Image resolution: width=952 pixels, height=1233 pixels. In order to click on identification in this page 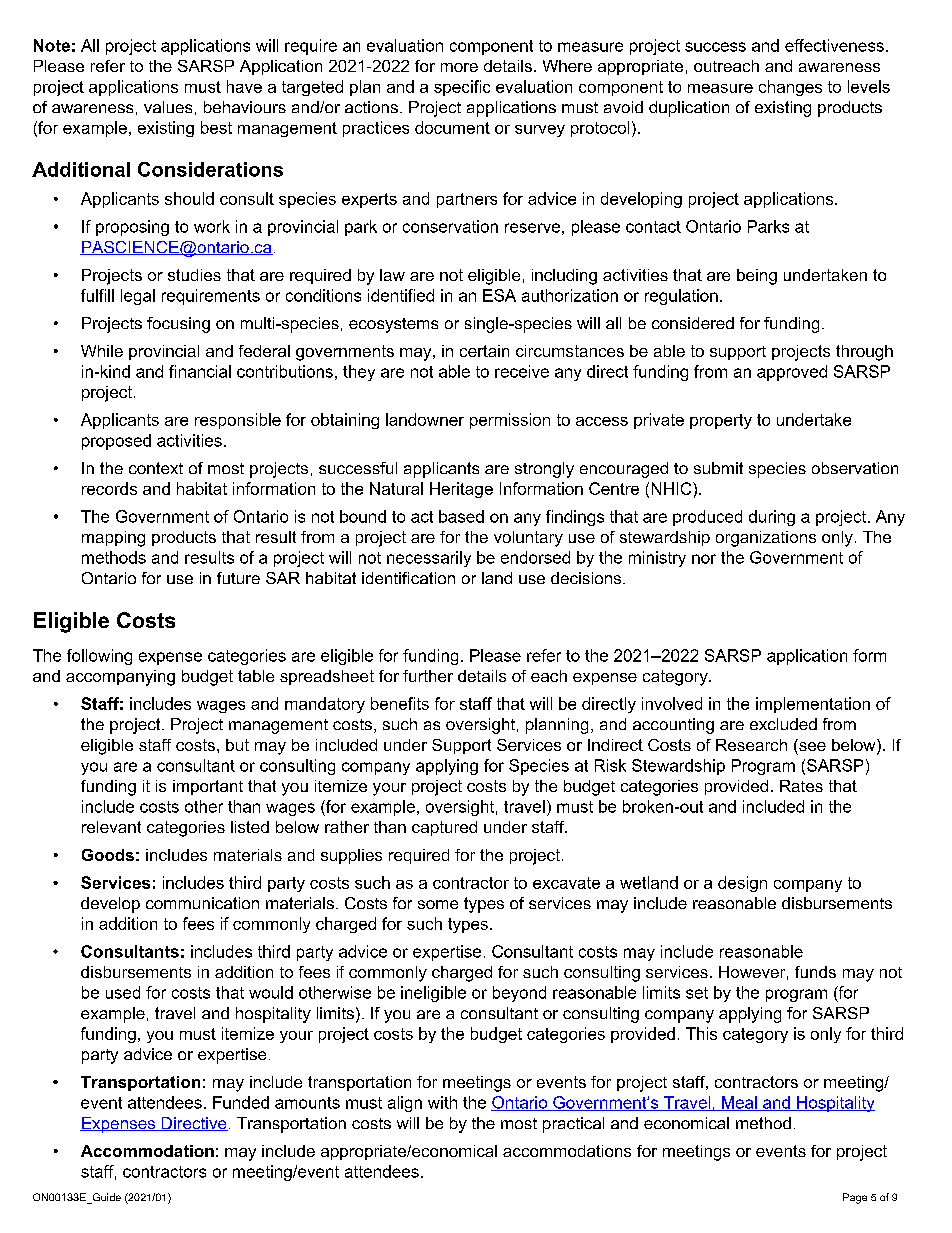, I will do `click(408, 578)`.
